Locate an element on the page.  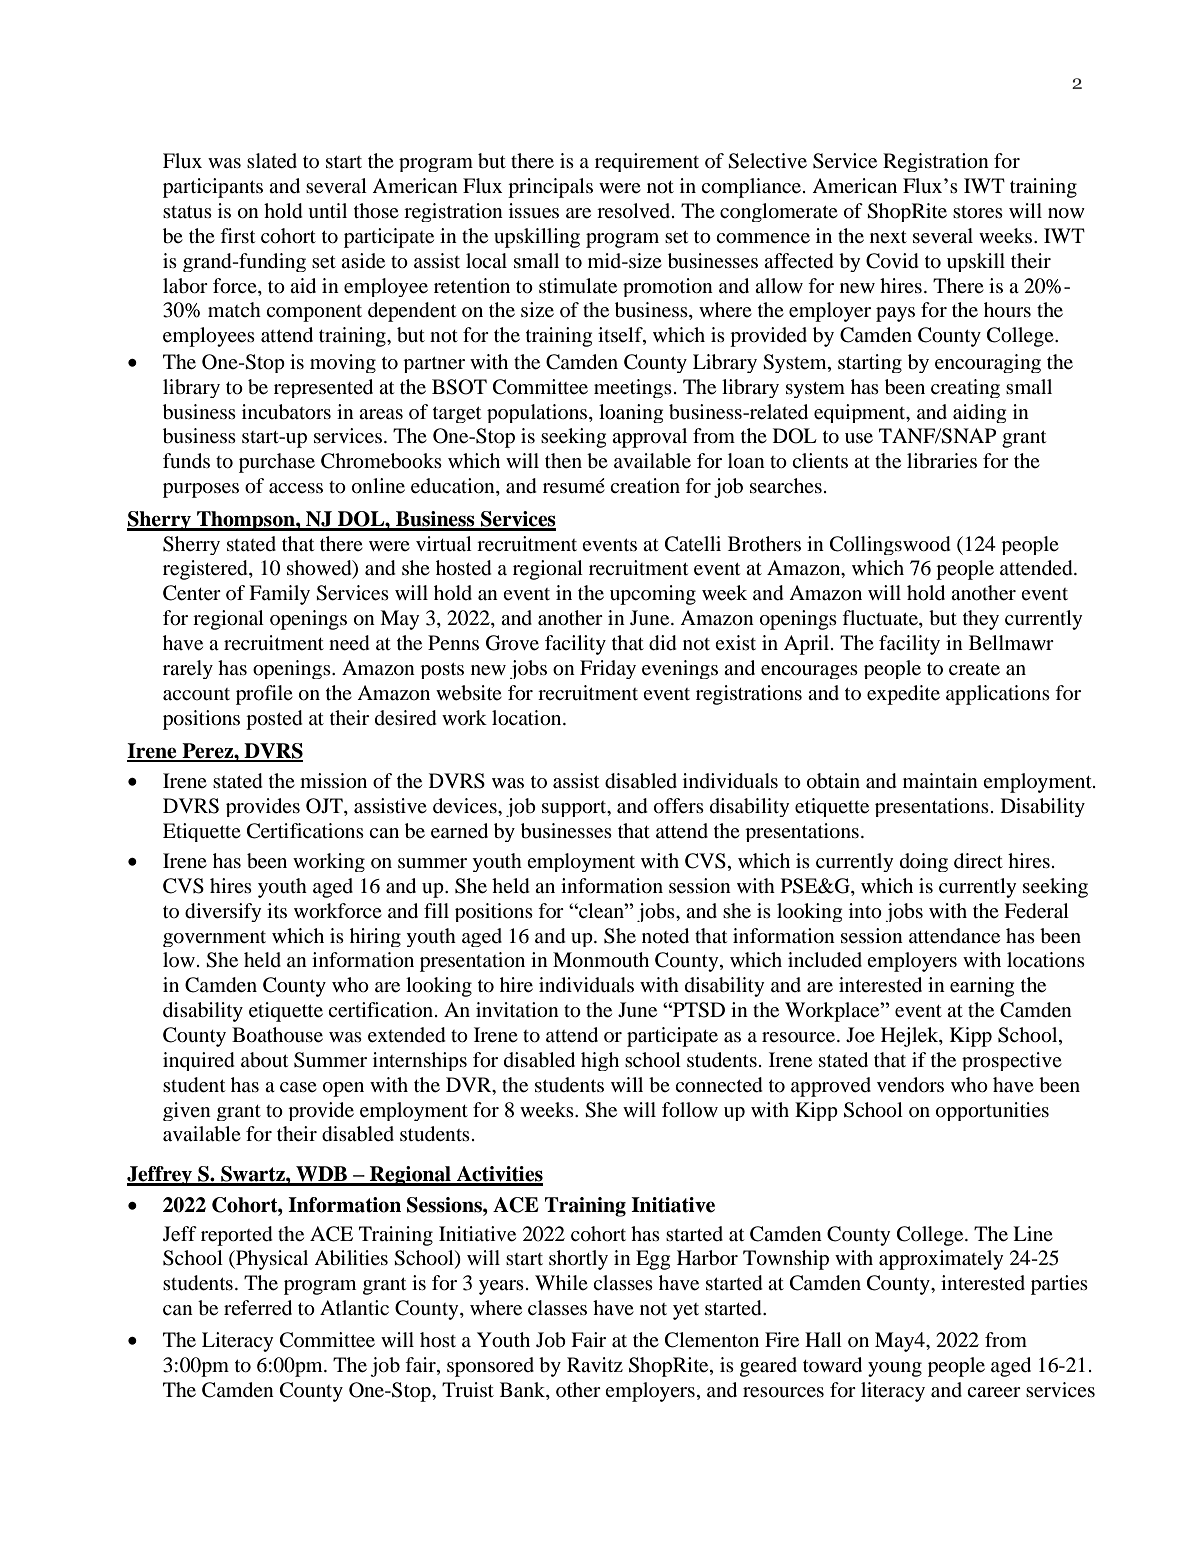
yet is located at coordinates (686, 1311).
